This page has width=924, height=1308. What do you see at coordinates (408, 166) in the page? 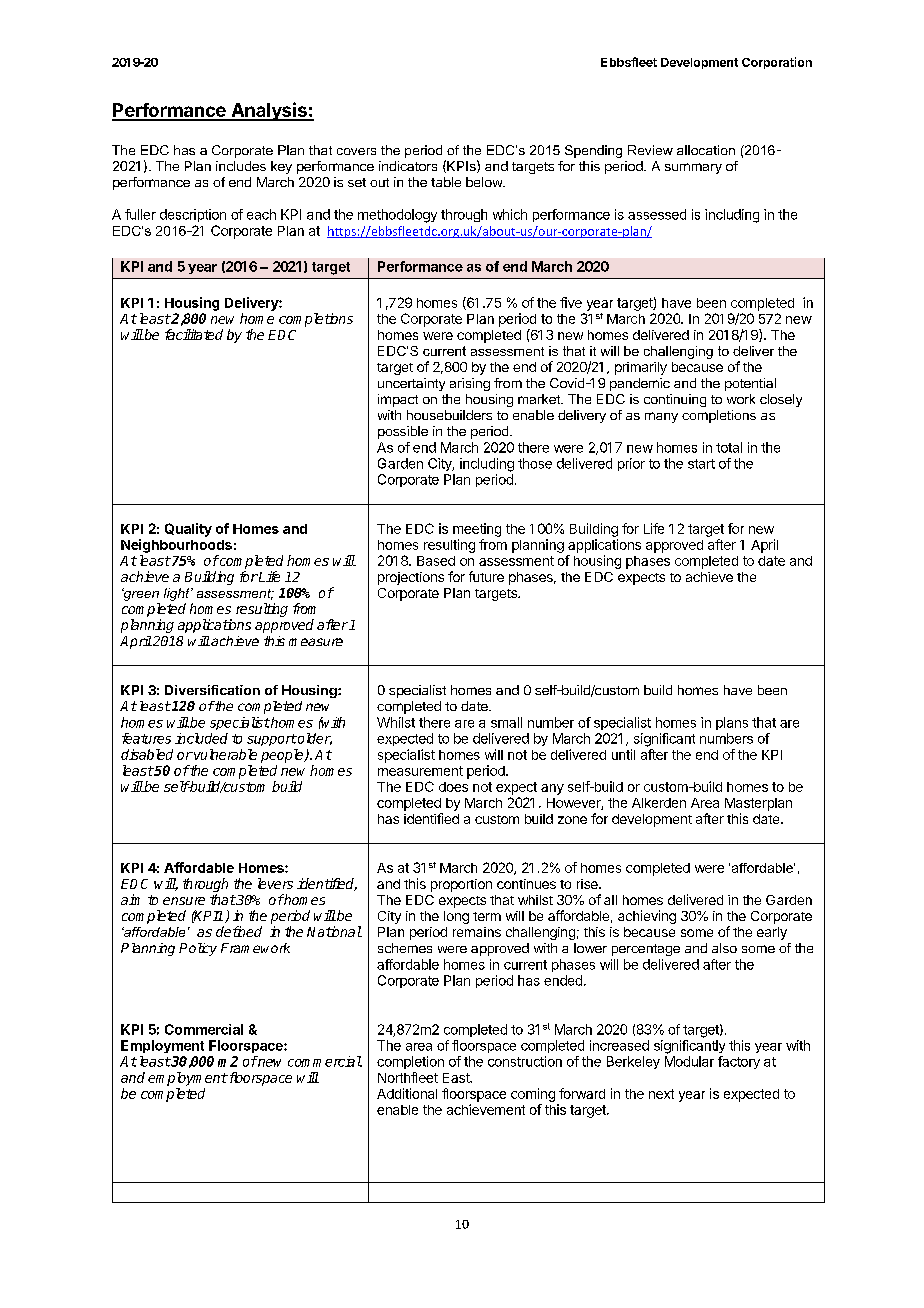
I see `indicators` at bounding box center [408, 166].
